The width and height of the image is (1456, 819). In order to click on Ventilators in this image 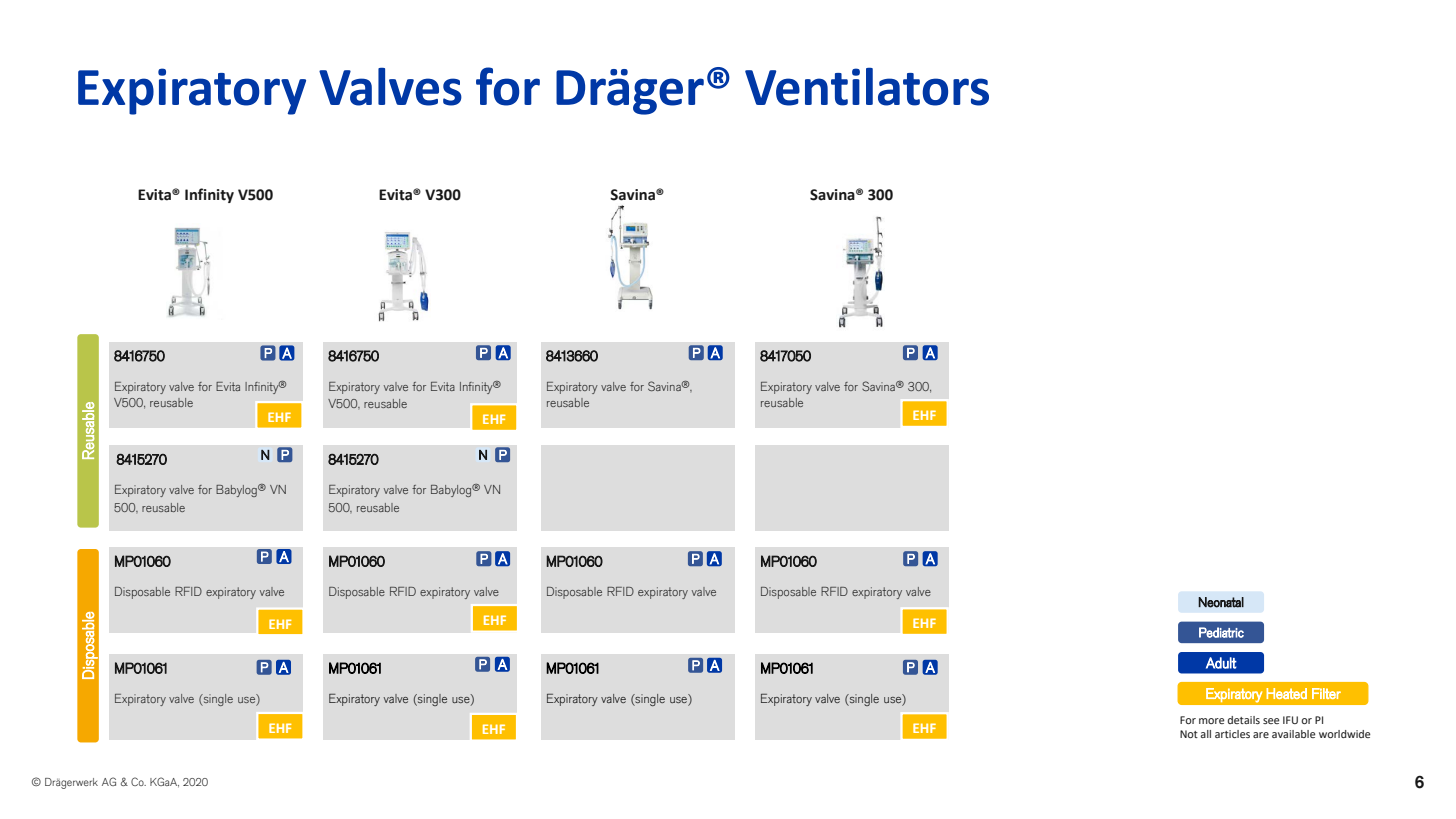, I will do `click(867, 87)`.
